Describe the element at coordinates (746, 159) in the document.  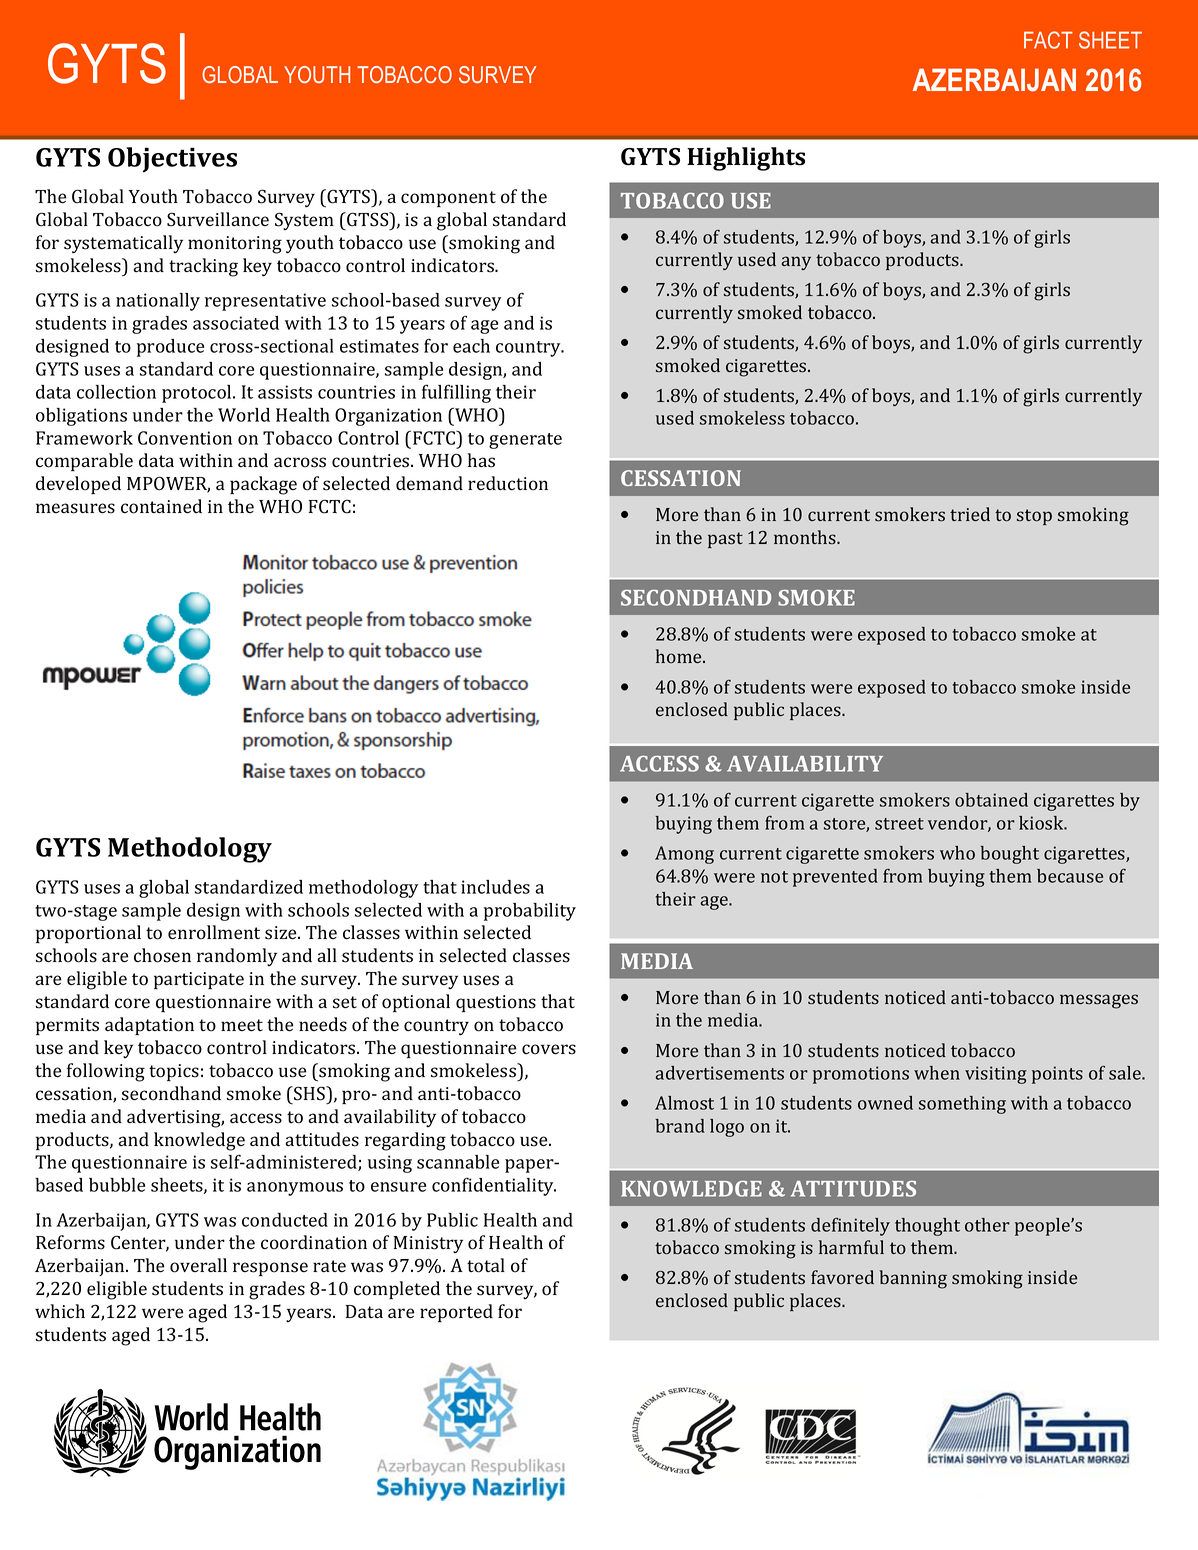
I see `Highlights` at that location.
